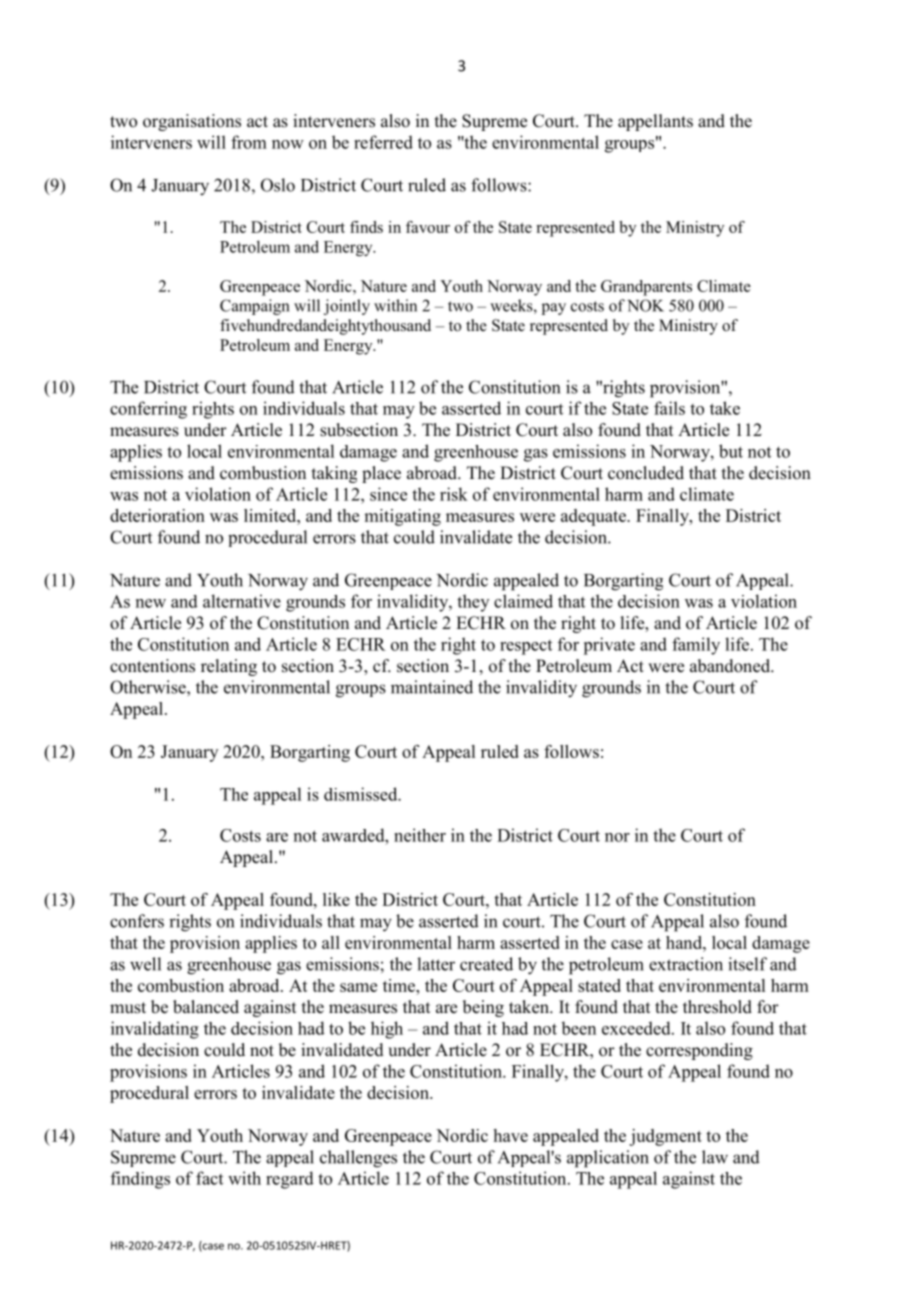 The image size is (924, 1308). What do you see at coordinates (383, 142) in the screenshot?
I see `referred` at bounding box center [383, 142].
